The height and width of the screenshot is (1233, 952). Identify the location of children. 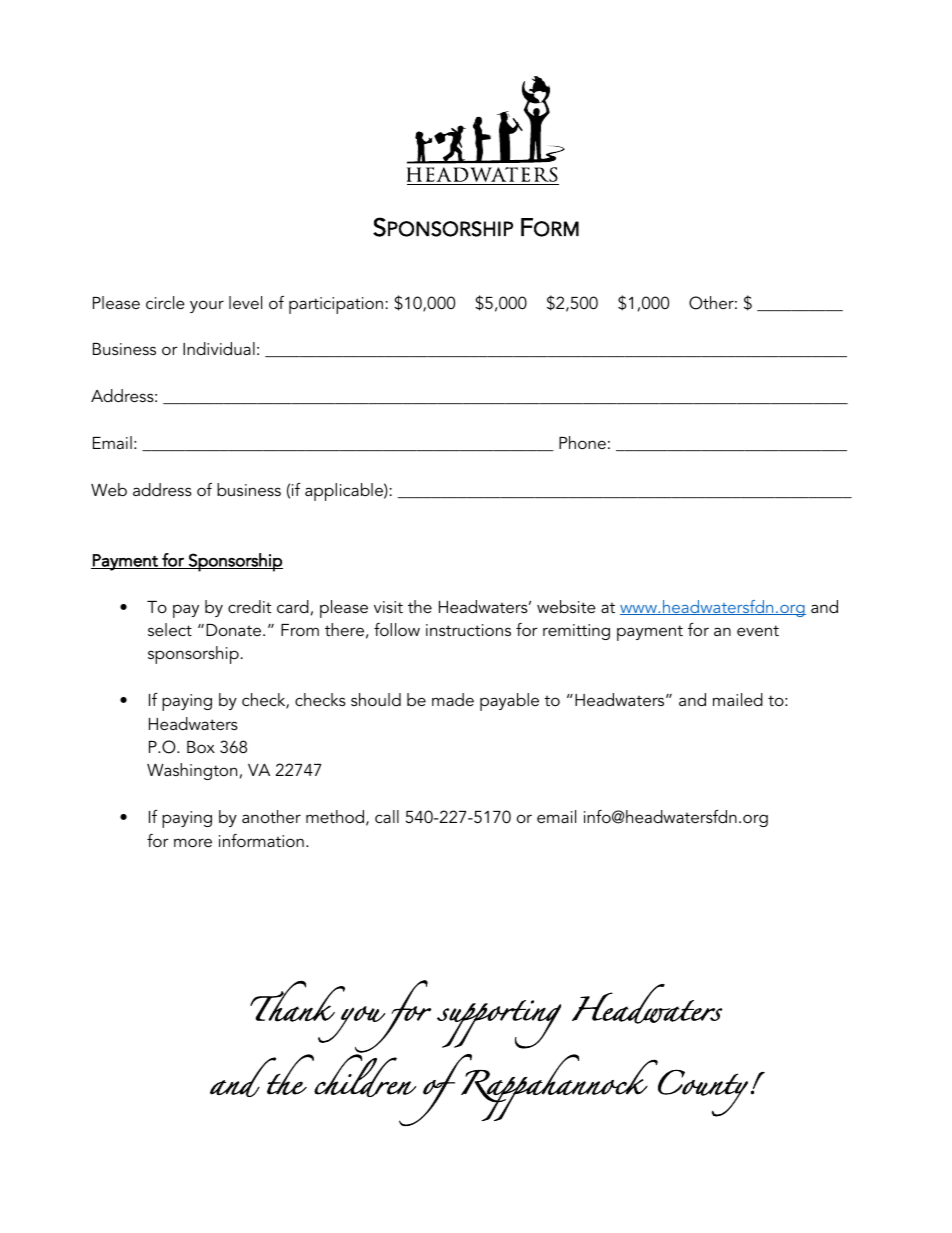
(364, 1074).
